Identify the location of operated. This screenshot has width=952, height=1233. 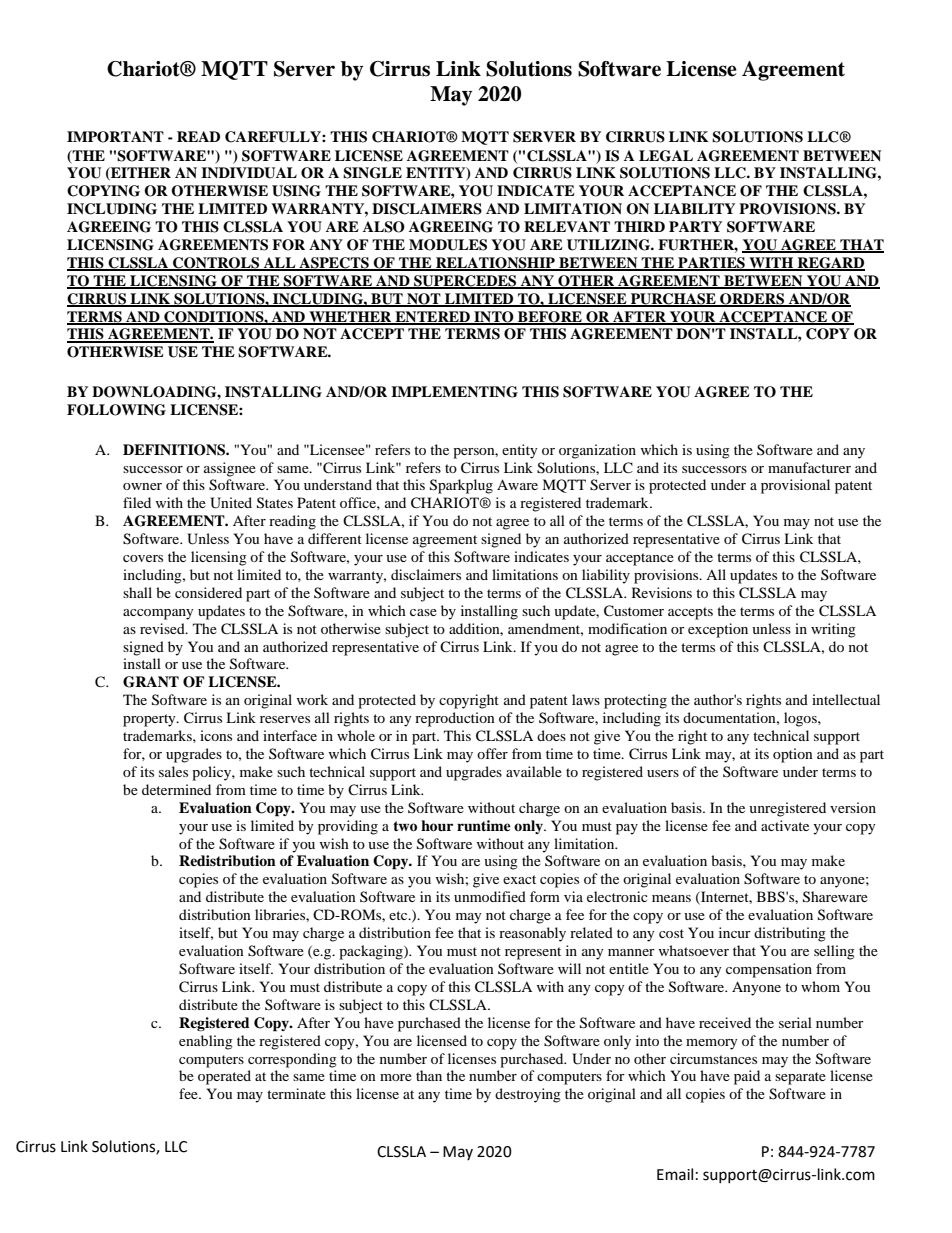
(224, 1077).
